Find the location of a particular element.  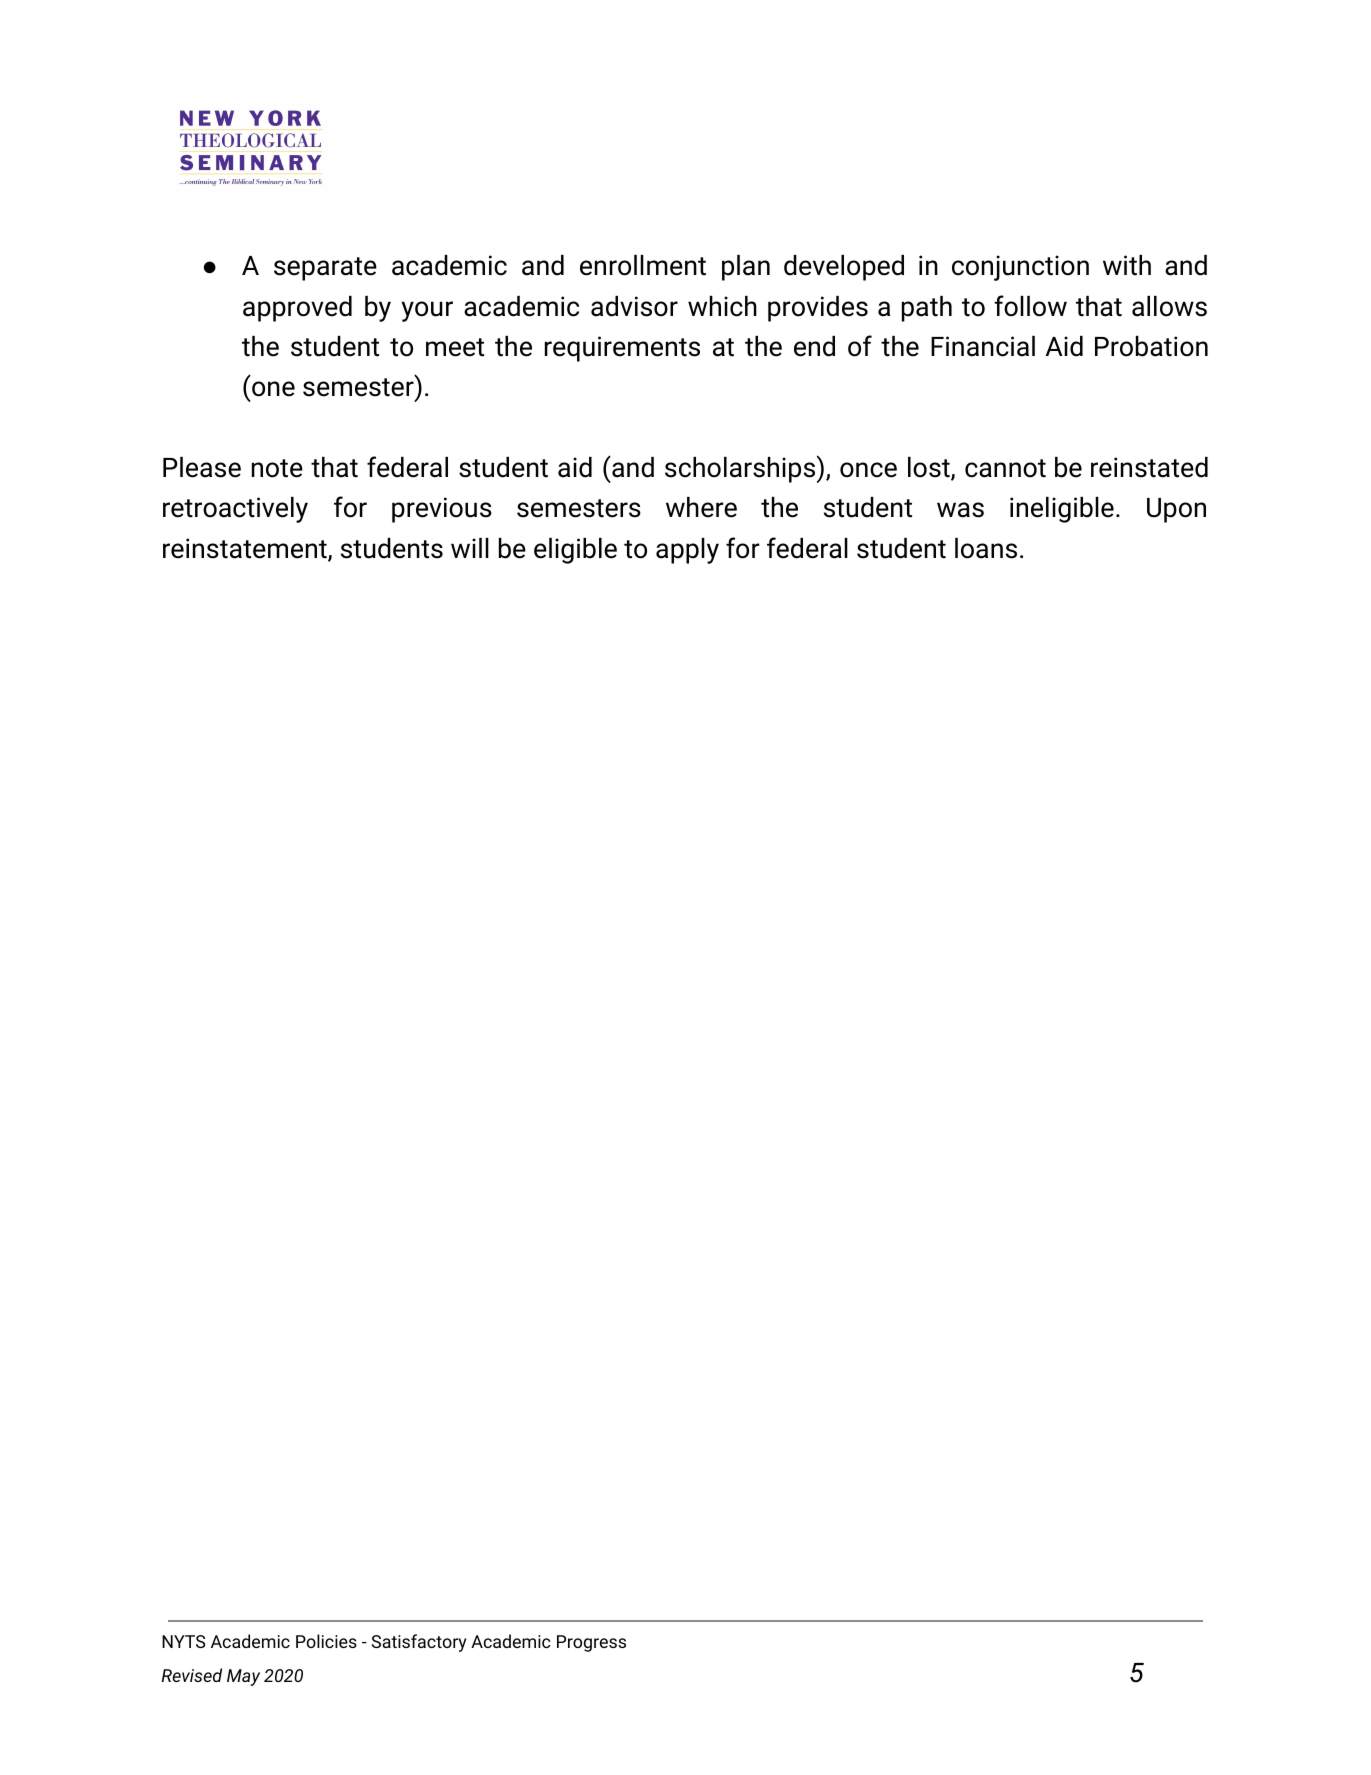

where is located at coordinates (701, 507).
